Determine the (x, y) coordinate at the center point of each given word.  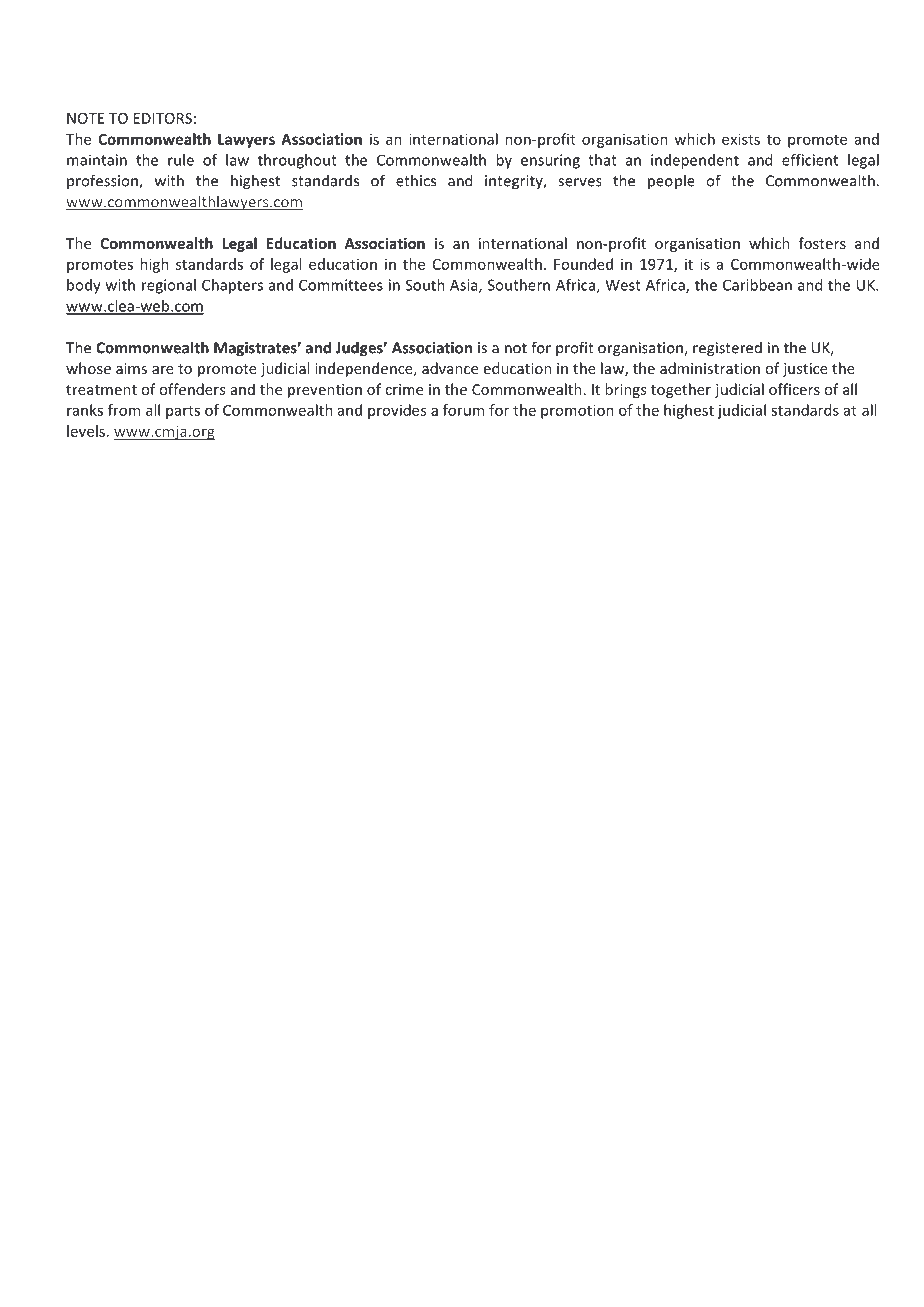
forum (463, 410)
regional (169, 286)
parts (183, 412)
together (681, 390)
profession (103, 181)
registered (727, 349)
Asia (465, 286)
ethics (416, 180)
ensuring (550, 161)
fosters (822, 243)
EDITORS (163, 118)
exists (741, 139)
